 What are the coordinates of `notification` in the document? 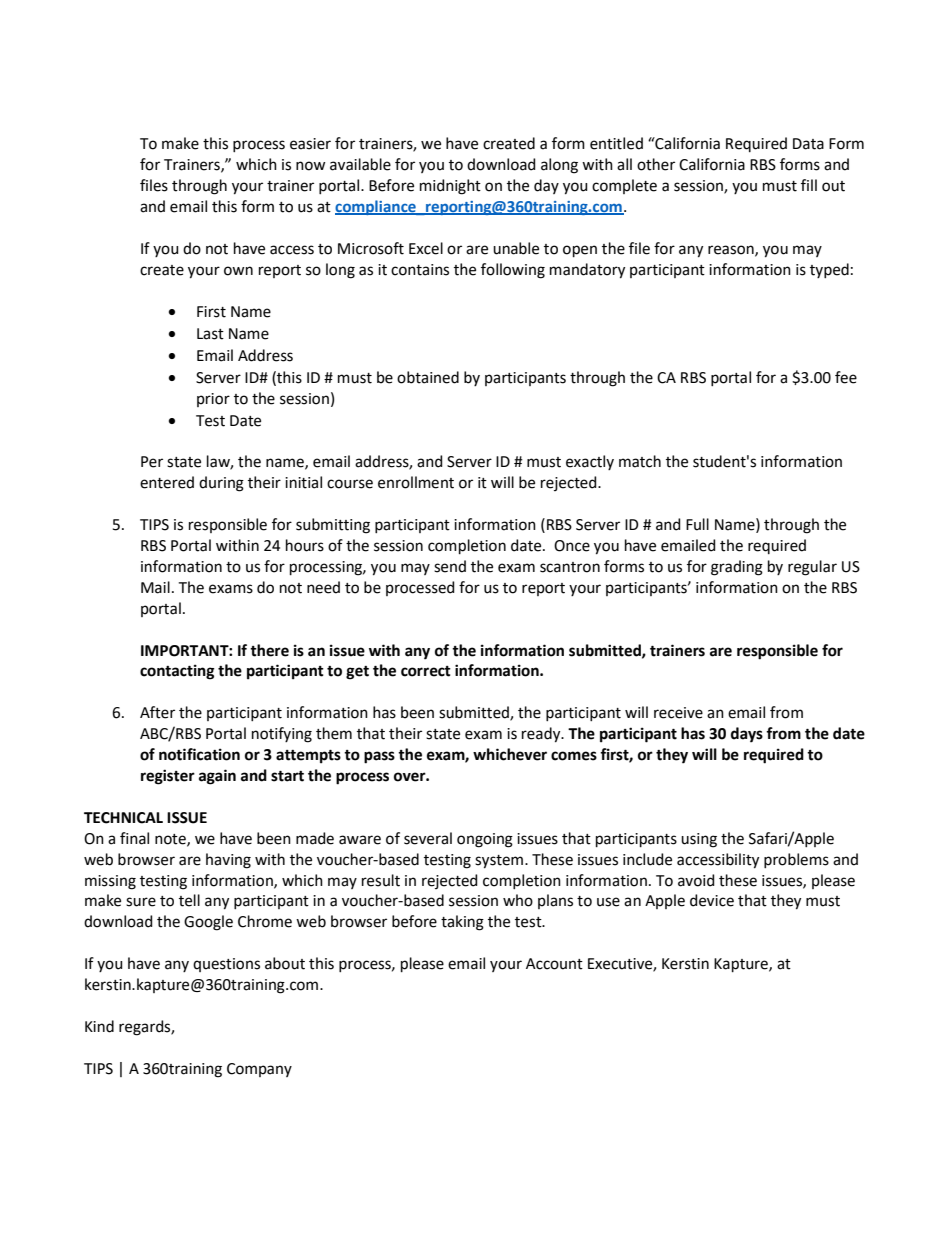 It's located at (199, 754).
